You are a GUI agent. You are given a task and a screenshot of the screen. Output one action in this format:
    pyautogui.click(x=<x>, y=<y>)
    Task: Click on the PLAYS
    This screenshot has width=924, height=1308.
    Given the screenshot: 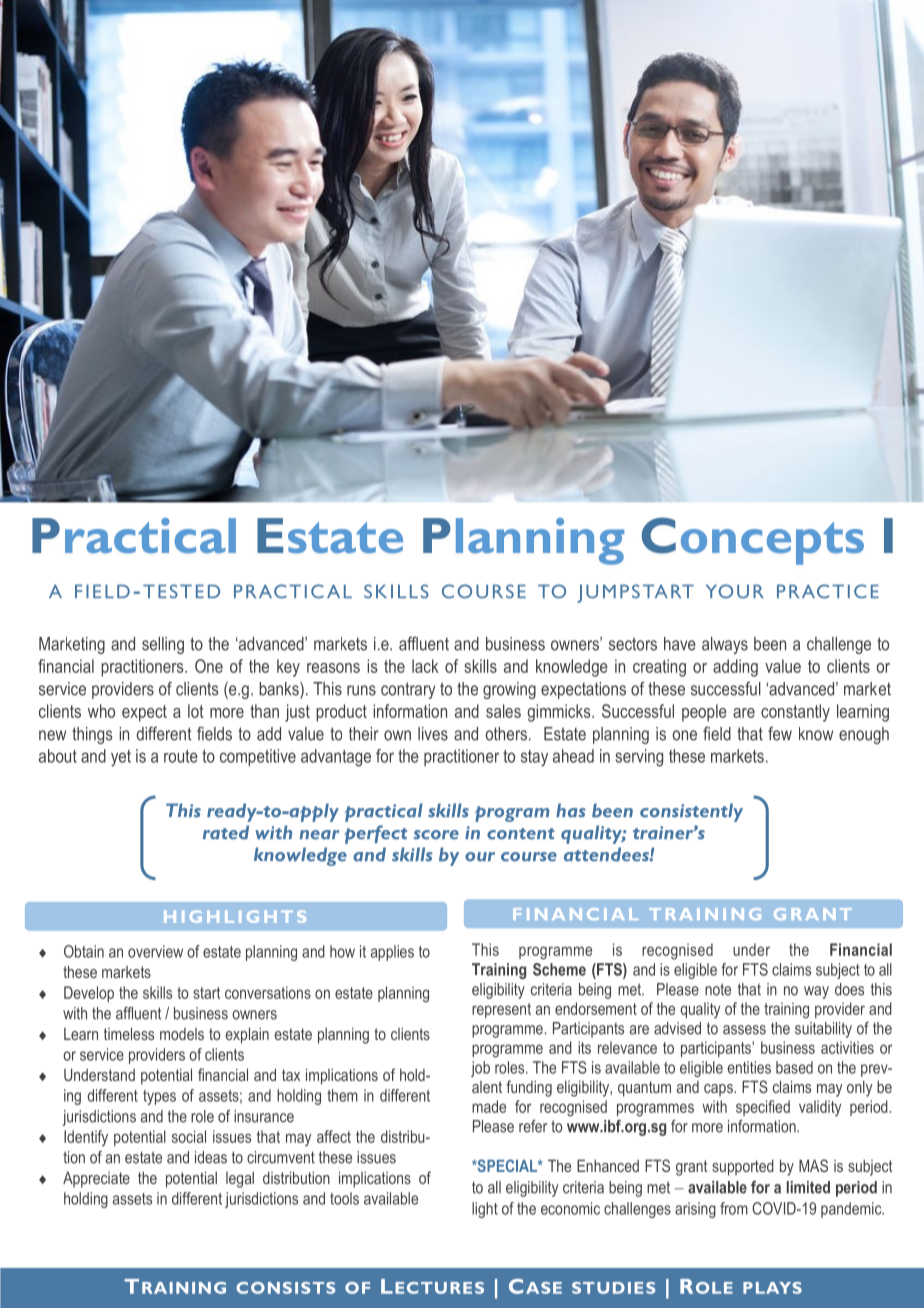 What is the action you would take?
    pyautogui.click(x=772, y=1288)
